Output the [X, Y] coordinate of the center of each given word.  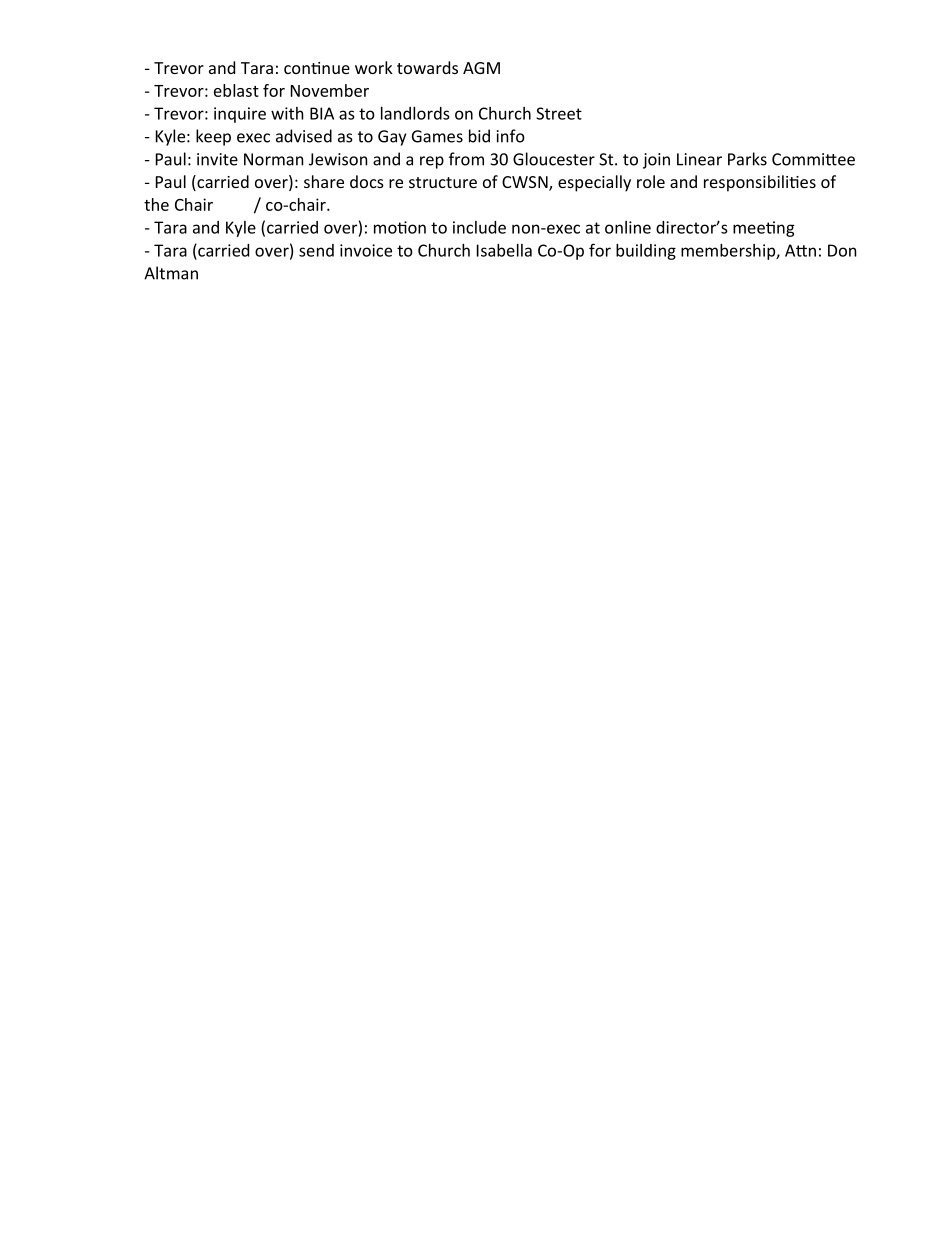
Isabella [504, 250]
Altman [171, 273]
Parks [747, 159]
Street [559, 113]
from [466, 159]
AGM [481, 68]
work [374, 67]
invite [217, 159]
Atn [800, 250]
